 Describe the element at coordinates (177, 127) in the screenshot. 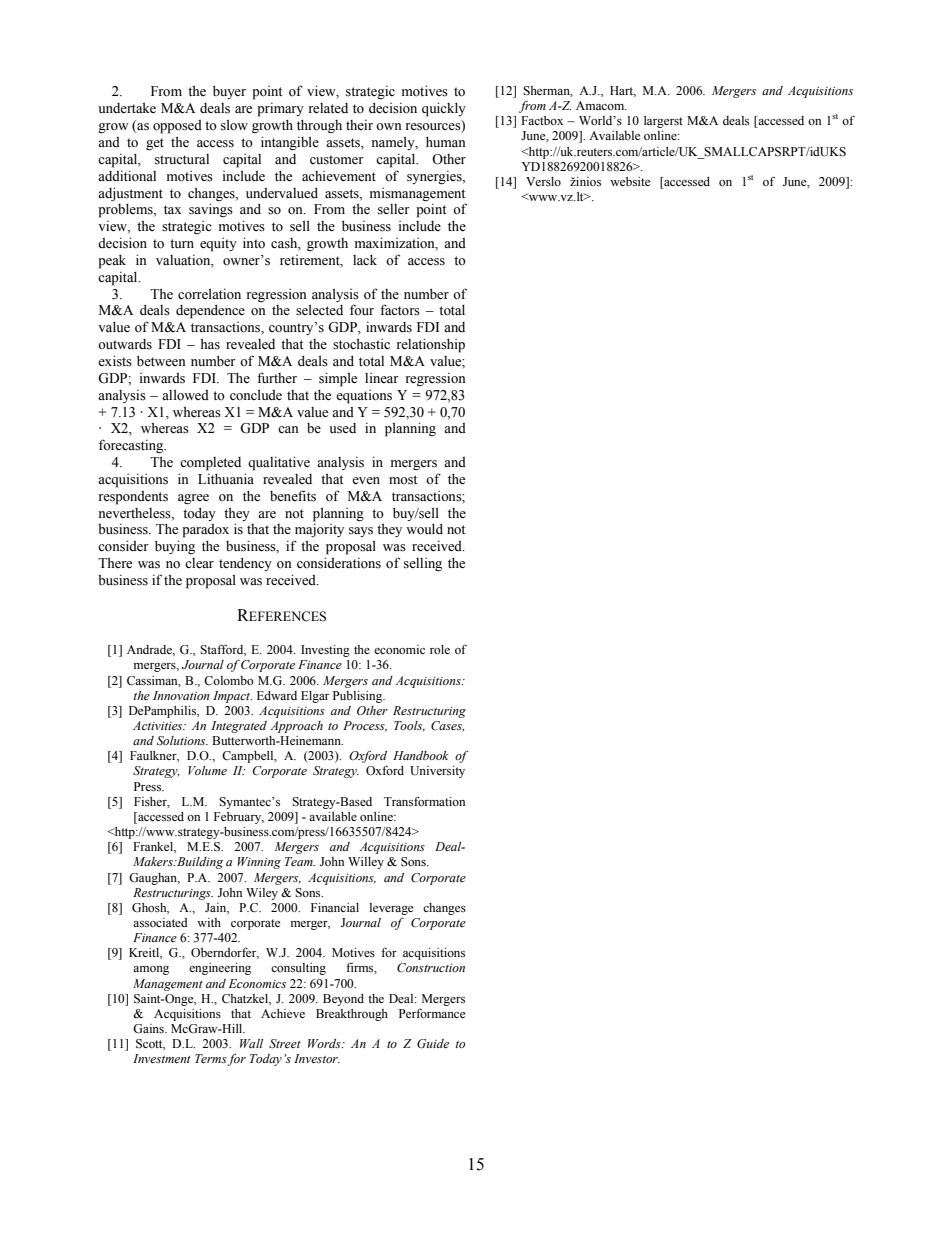

I see `opposed` at that location.
